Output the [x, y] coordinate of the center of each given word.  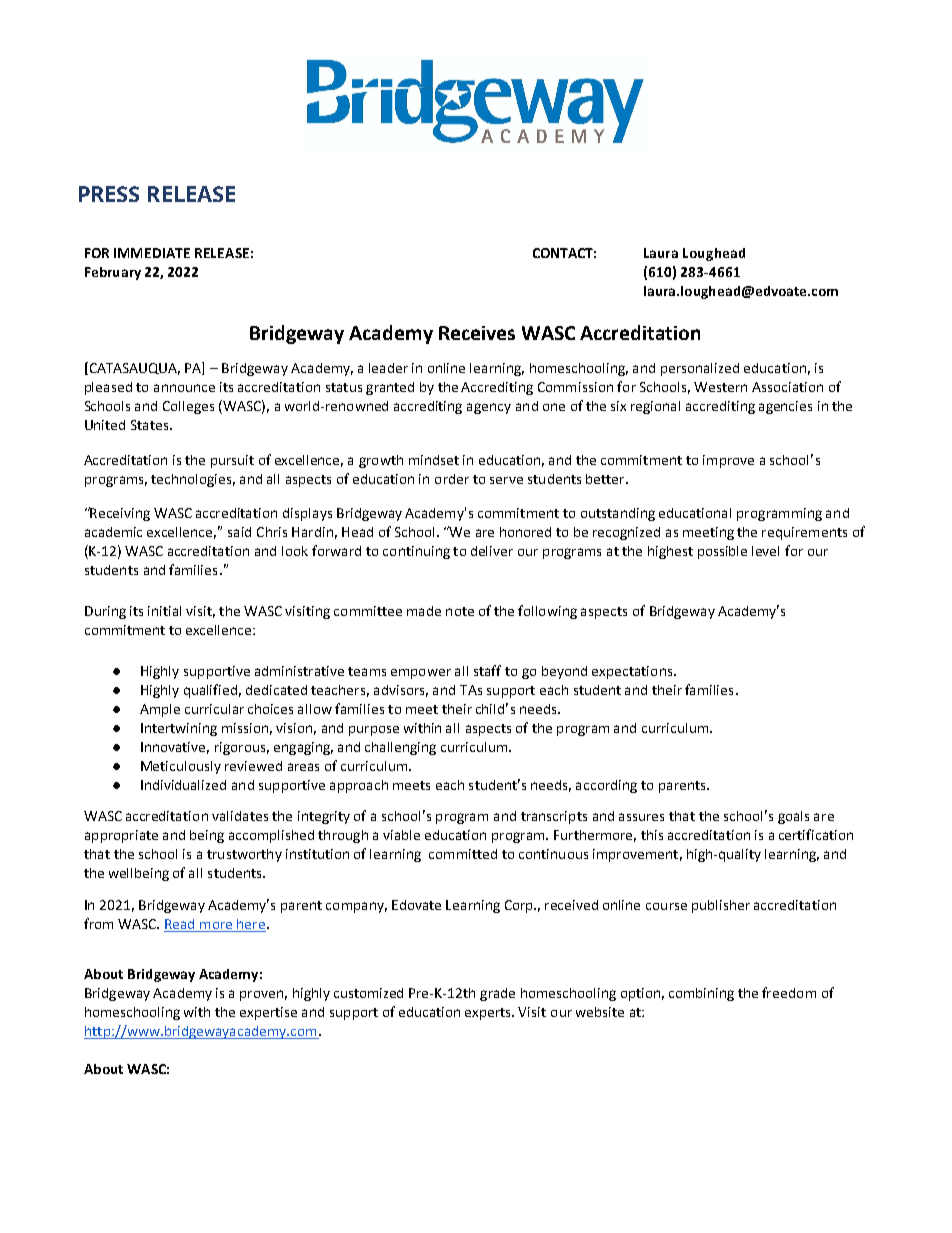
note [460, 611]
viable [401, 835]
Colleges [188, 407]
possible [722, 552]
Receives [477, 333]
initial [164, 611]
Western [720, 387]
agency [489, 408]
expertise [268, 1013]
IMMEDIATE [152, 253]
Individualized [183, 785]
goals [793, 817]
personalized [700, 369]
